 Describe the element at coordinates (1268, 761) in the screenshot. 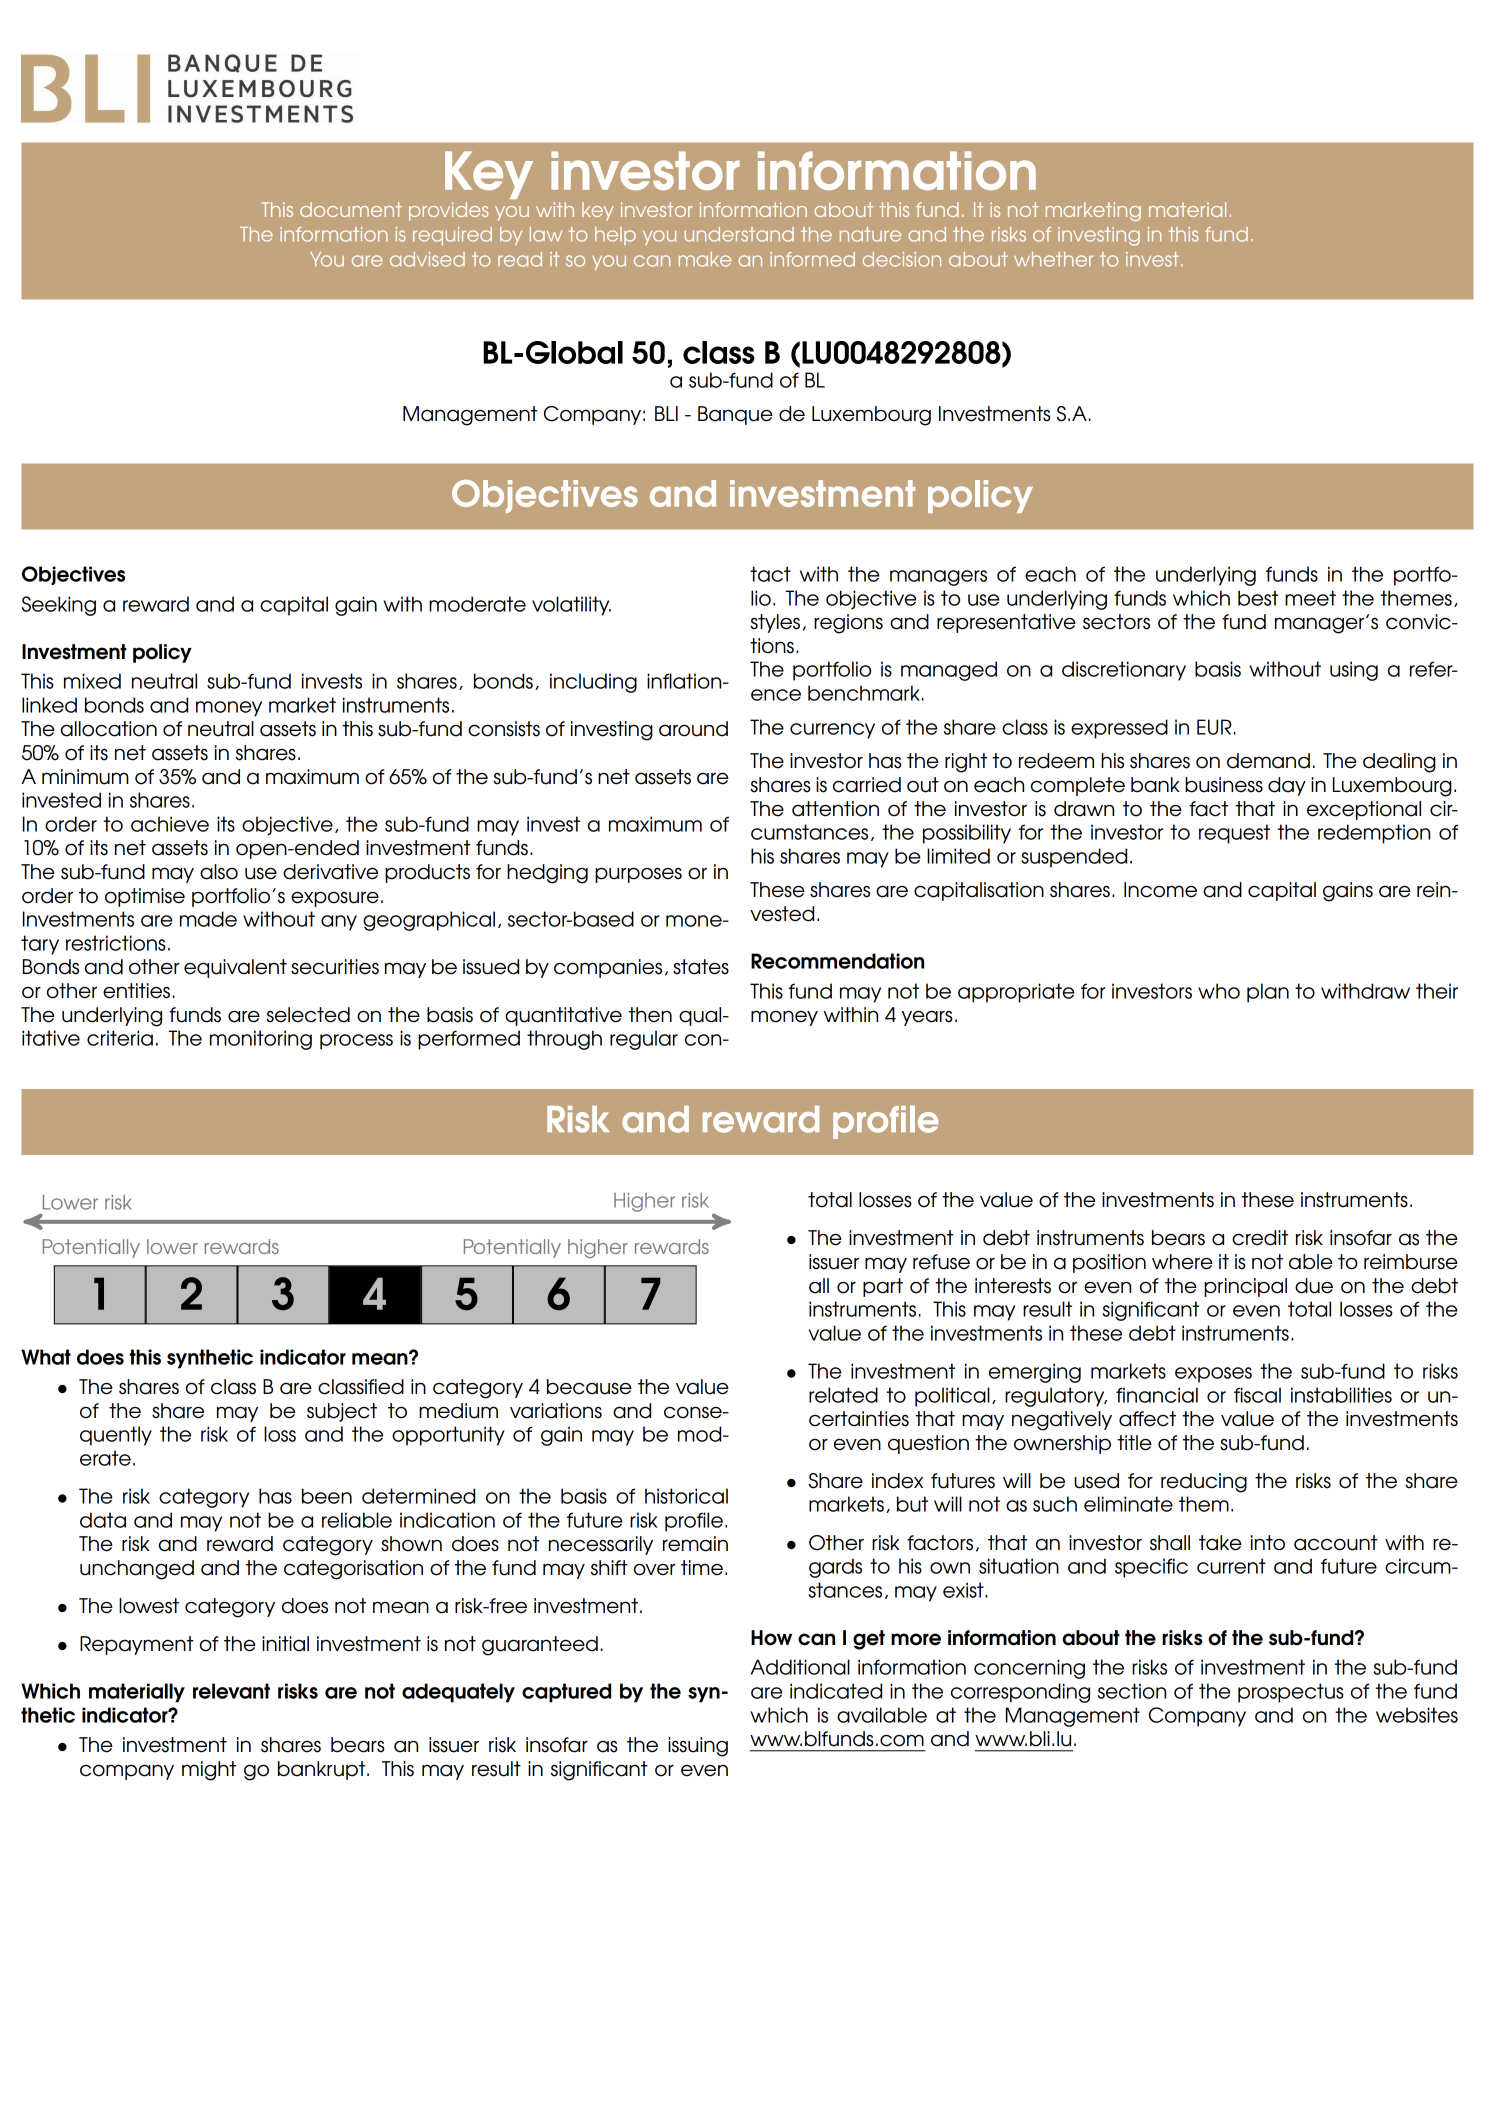

I see `demand` at that location.
